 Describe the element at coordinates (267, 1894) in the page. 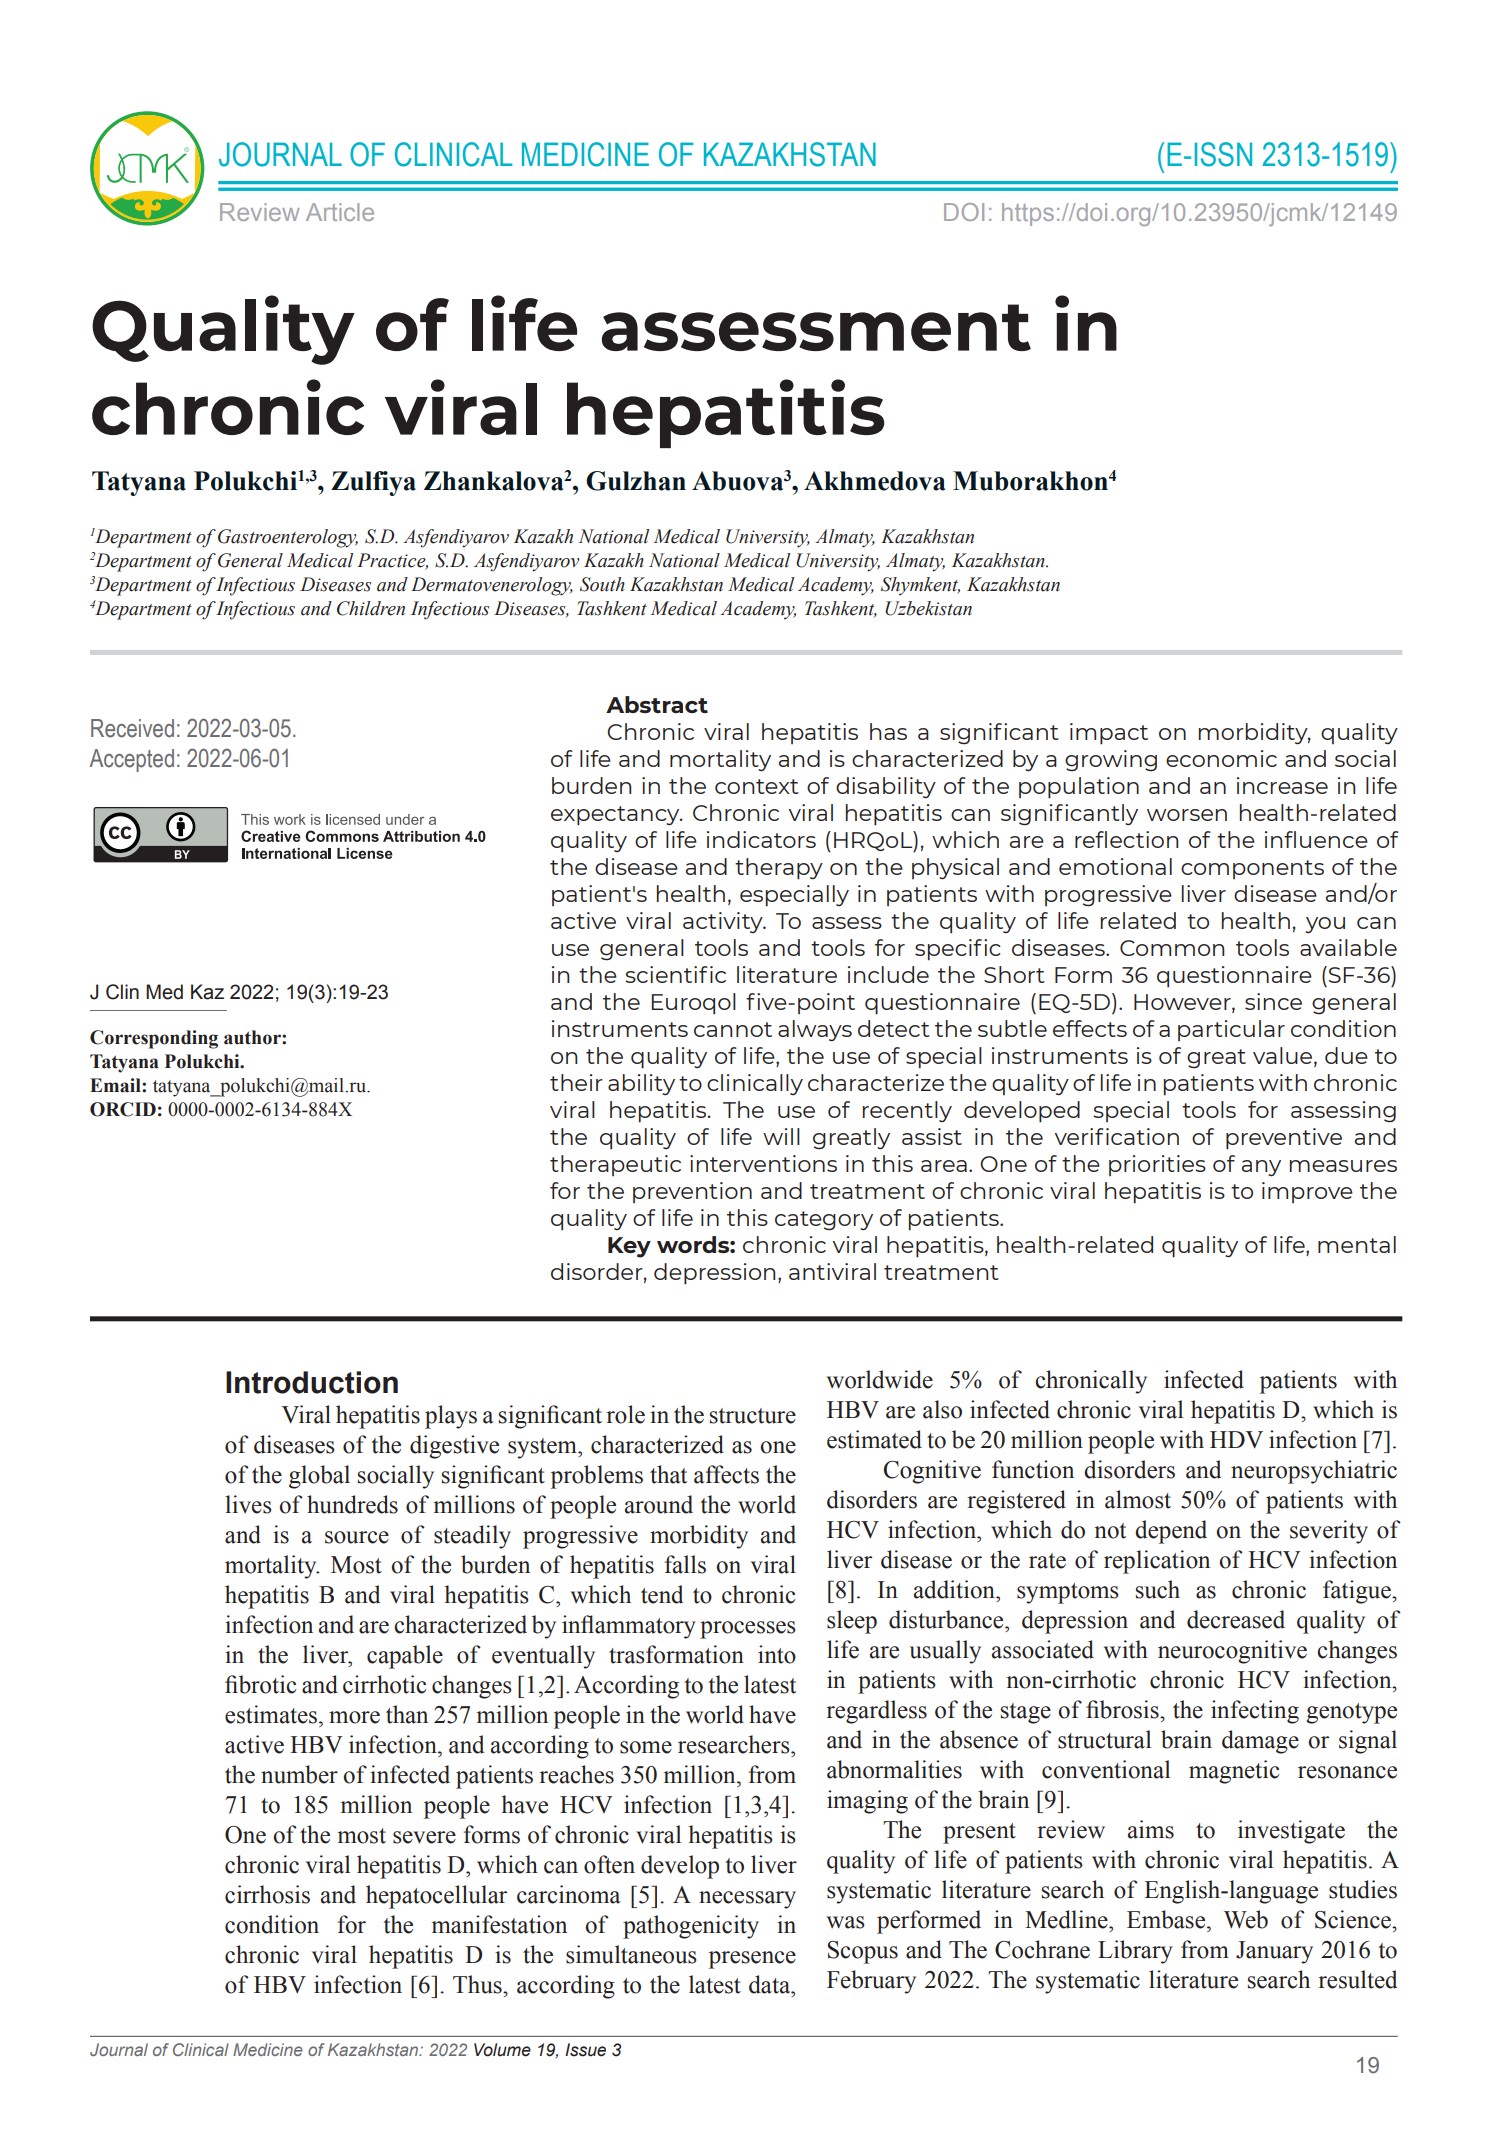

I see `cirrhosis` at that location.
